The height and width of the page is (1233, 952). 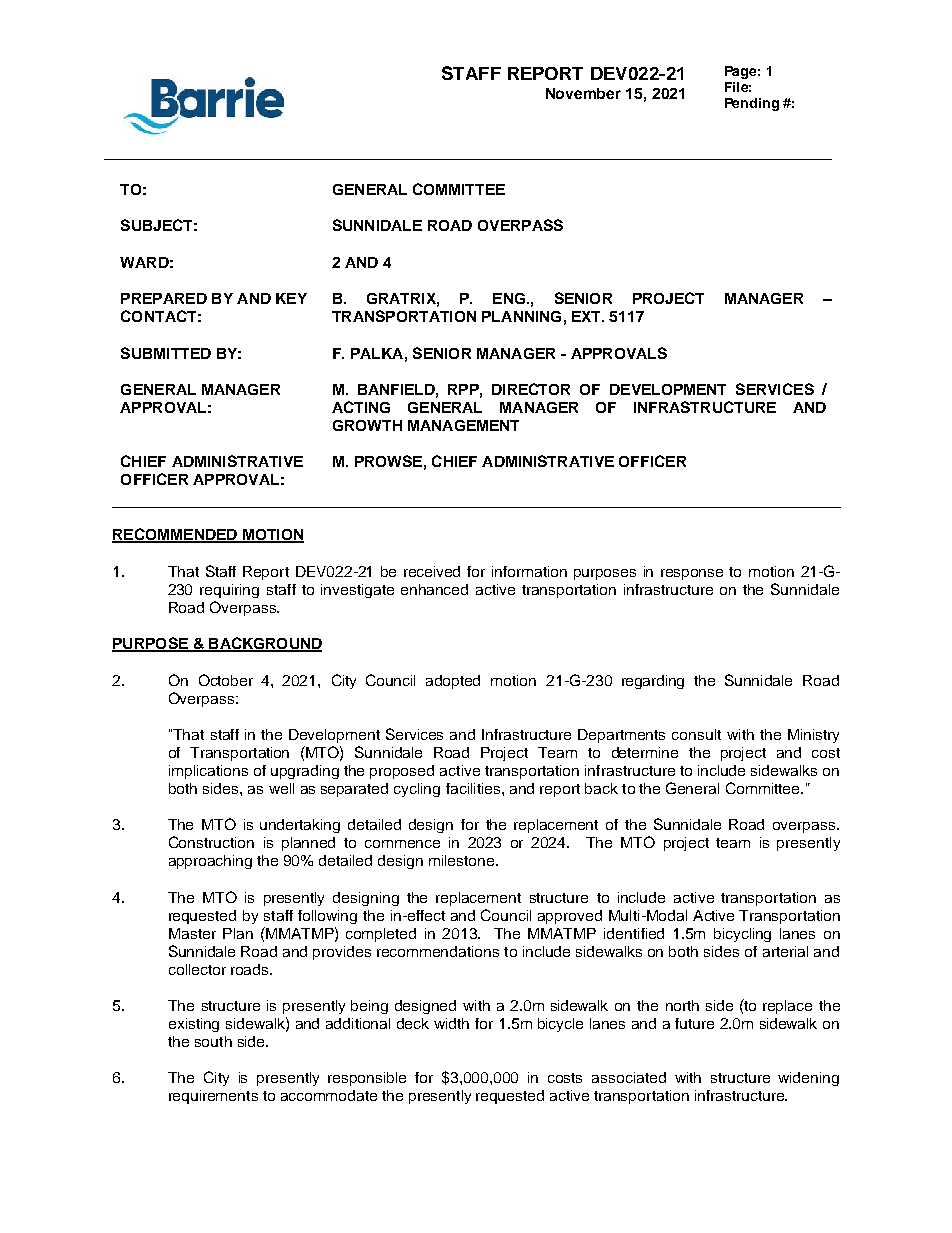 I want to click on RECOMMENDED, so click(x=176, y=535).
